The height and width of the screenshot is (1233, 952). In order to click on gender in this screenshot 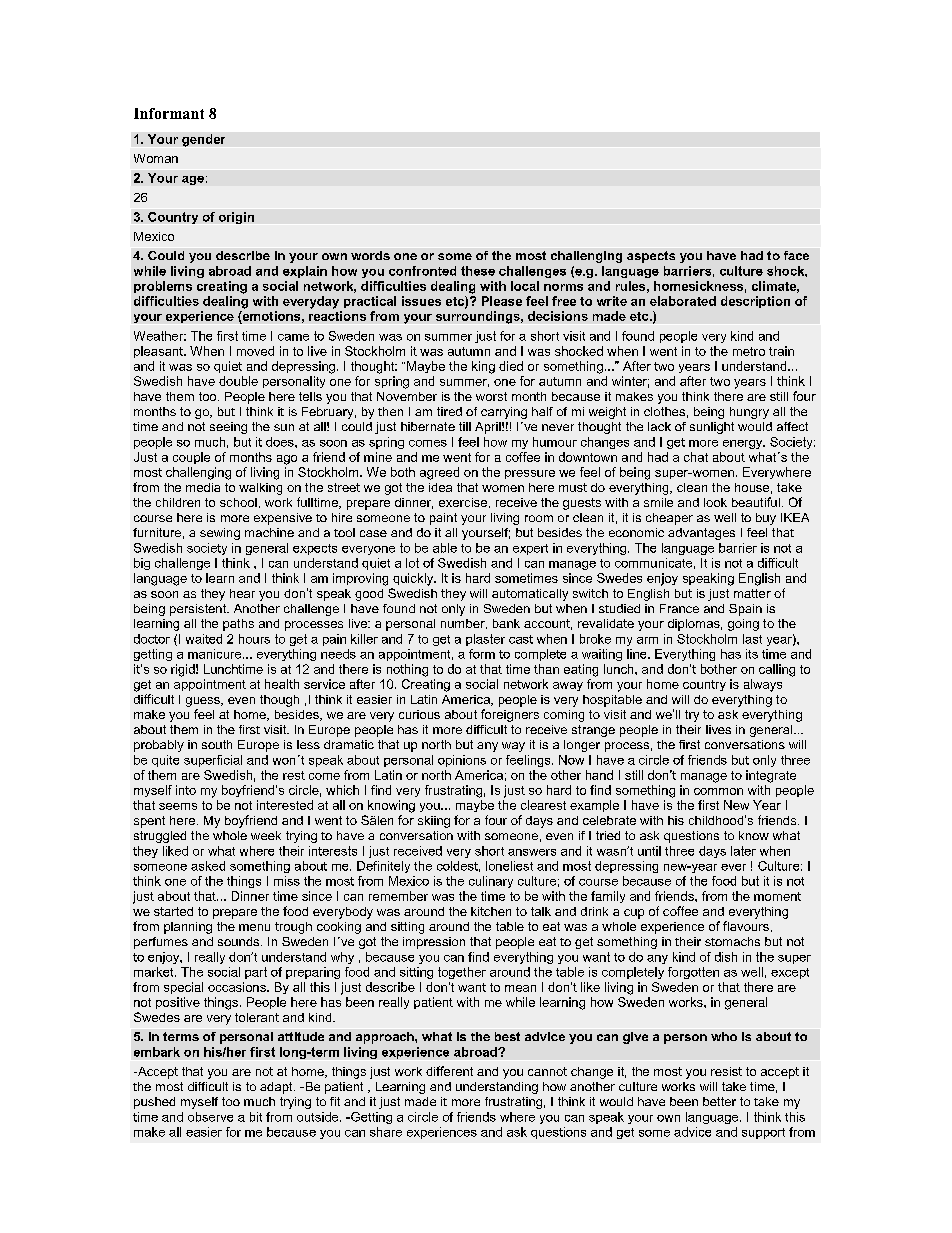, I will do `click(203, 140)`.
